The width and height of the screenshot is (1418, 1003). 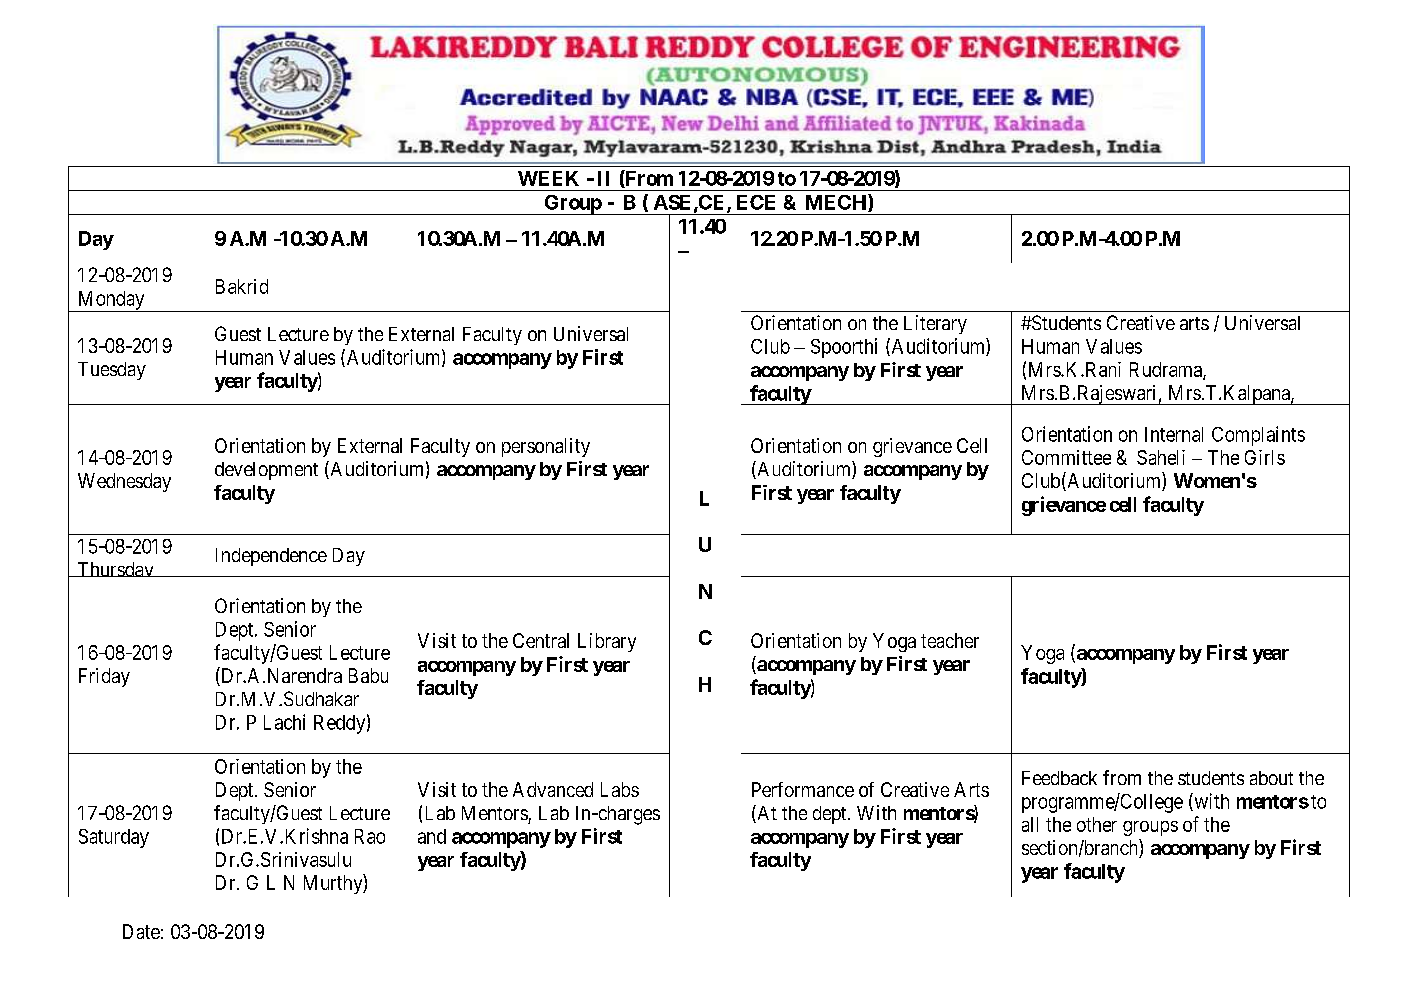 I want to click on ECE, so click(x=756, y=202).
